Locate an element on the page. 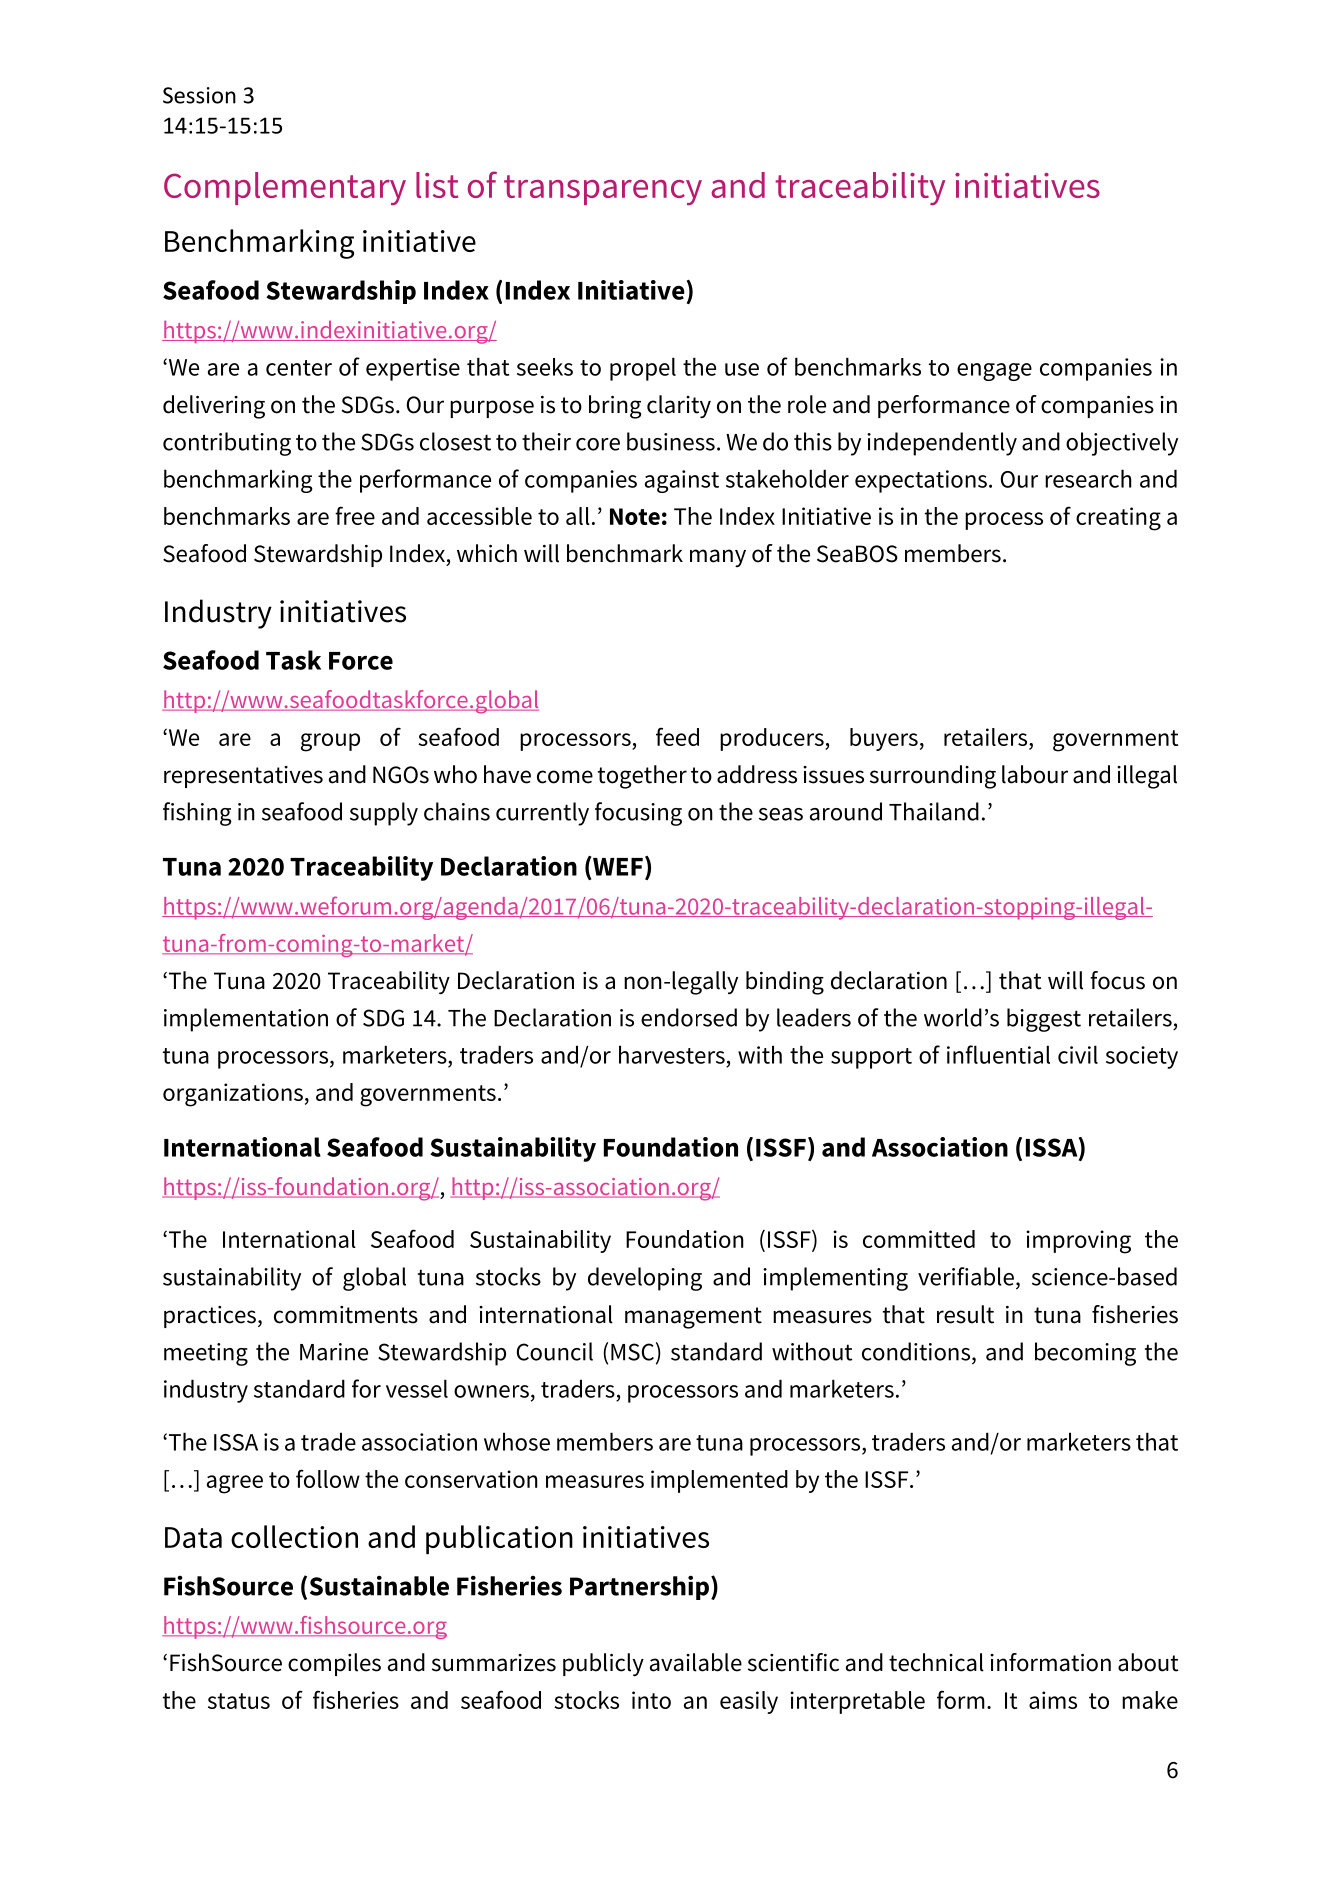 The image size is (1340, 1896). Note is located at coordinates (635, 516).
